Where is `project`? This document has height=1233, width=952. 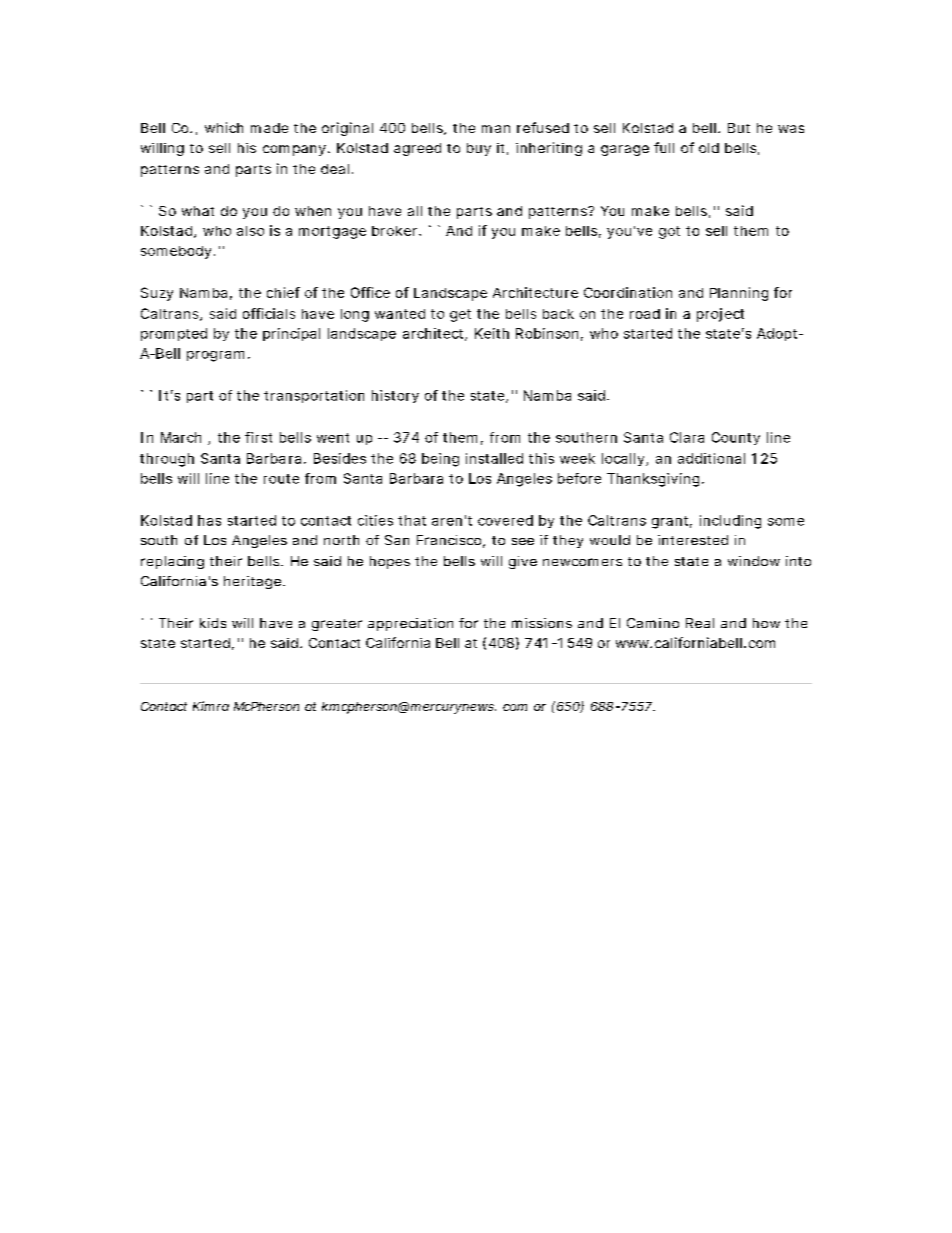 project is located at coordinates (720, 315).
